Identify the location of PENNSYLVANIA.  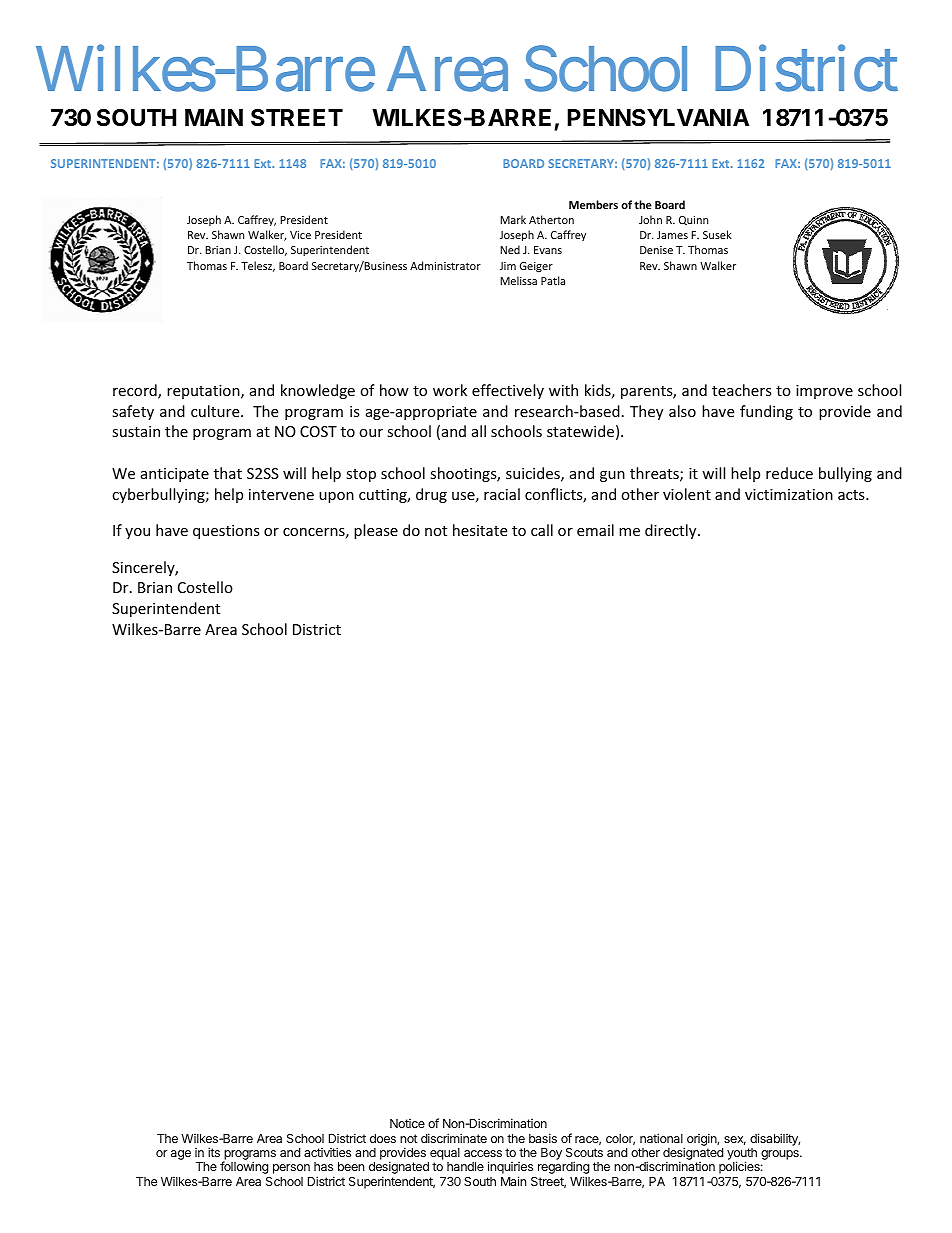
(658, 118).
